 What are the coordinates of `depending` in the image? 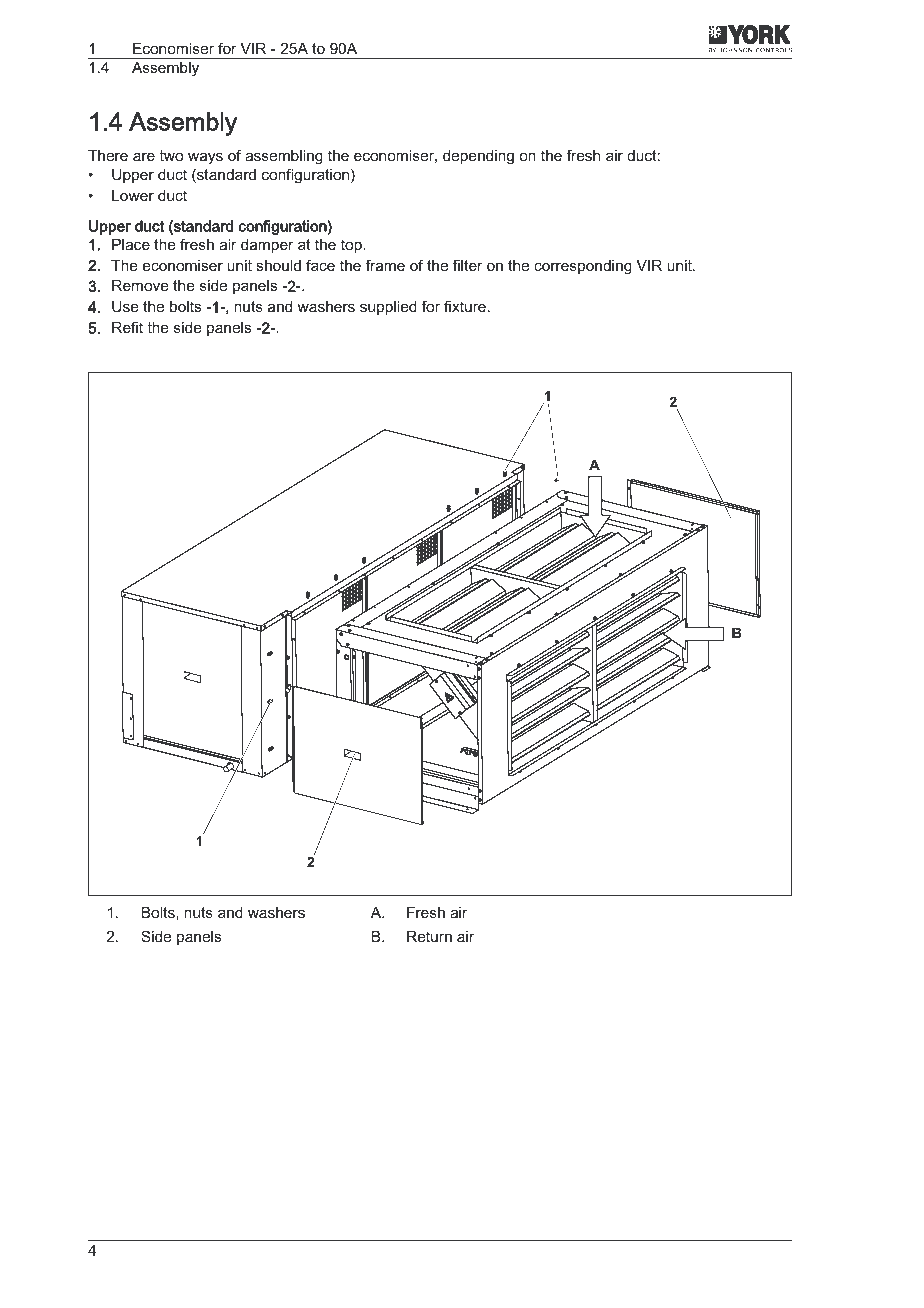 It's located at (478, 157).
